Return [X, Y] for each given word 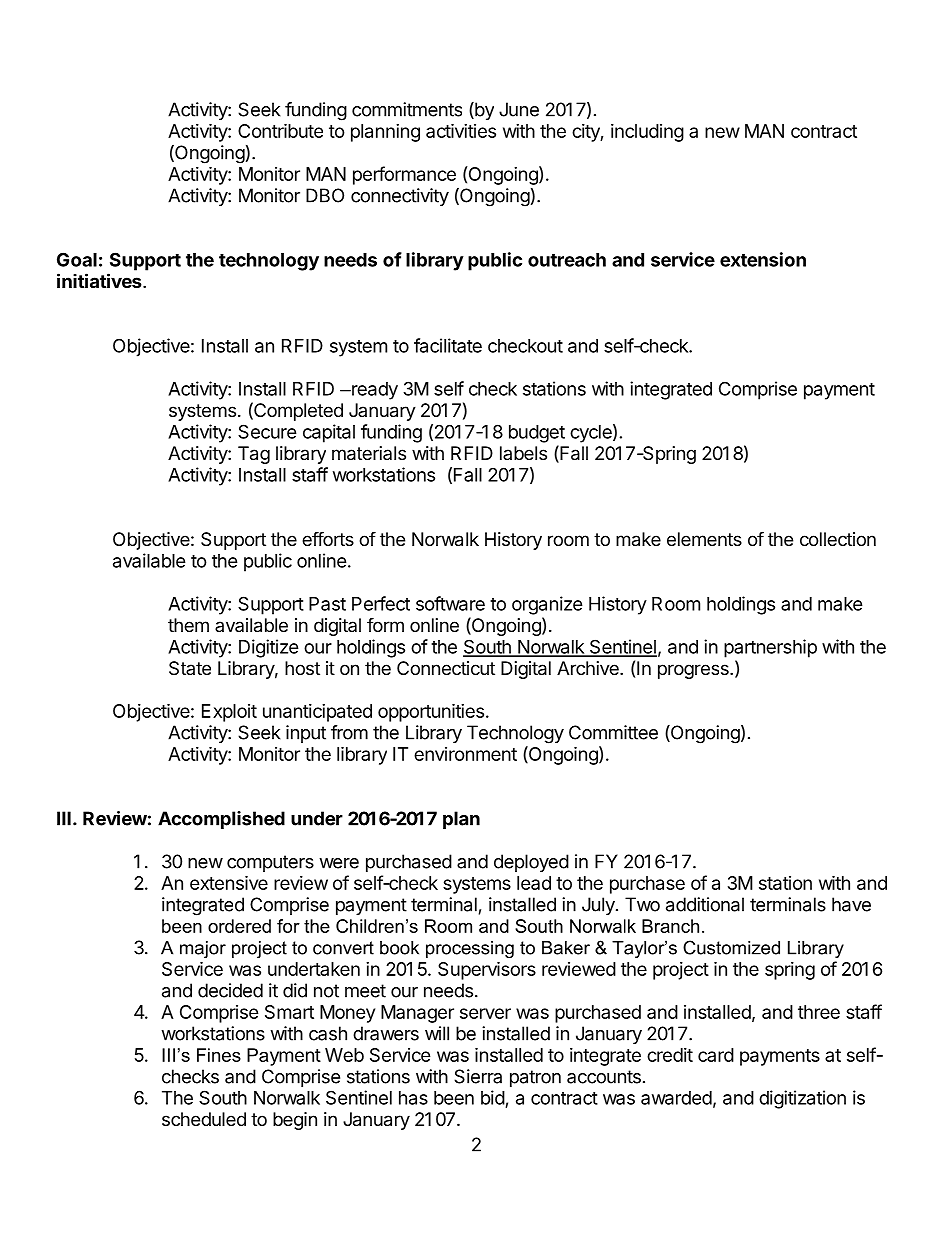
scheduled [204, 1119]
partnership [770, 648]
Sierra [478, 1076]
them [188, 625]
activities [461, 130]
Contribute [280, 130]
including [647, 133]
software [450, 603]
